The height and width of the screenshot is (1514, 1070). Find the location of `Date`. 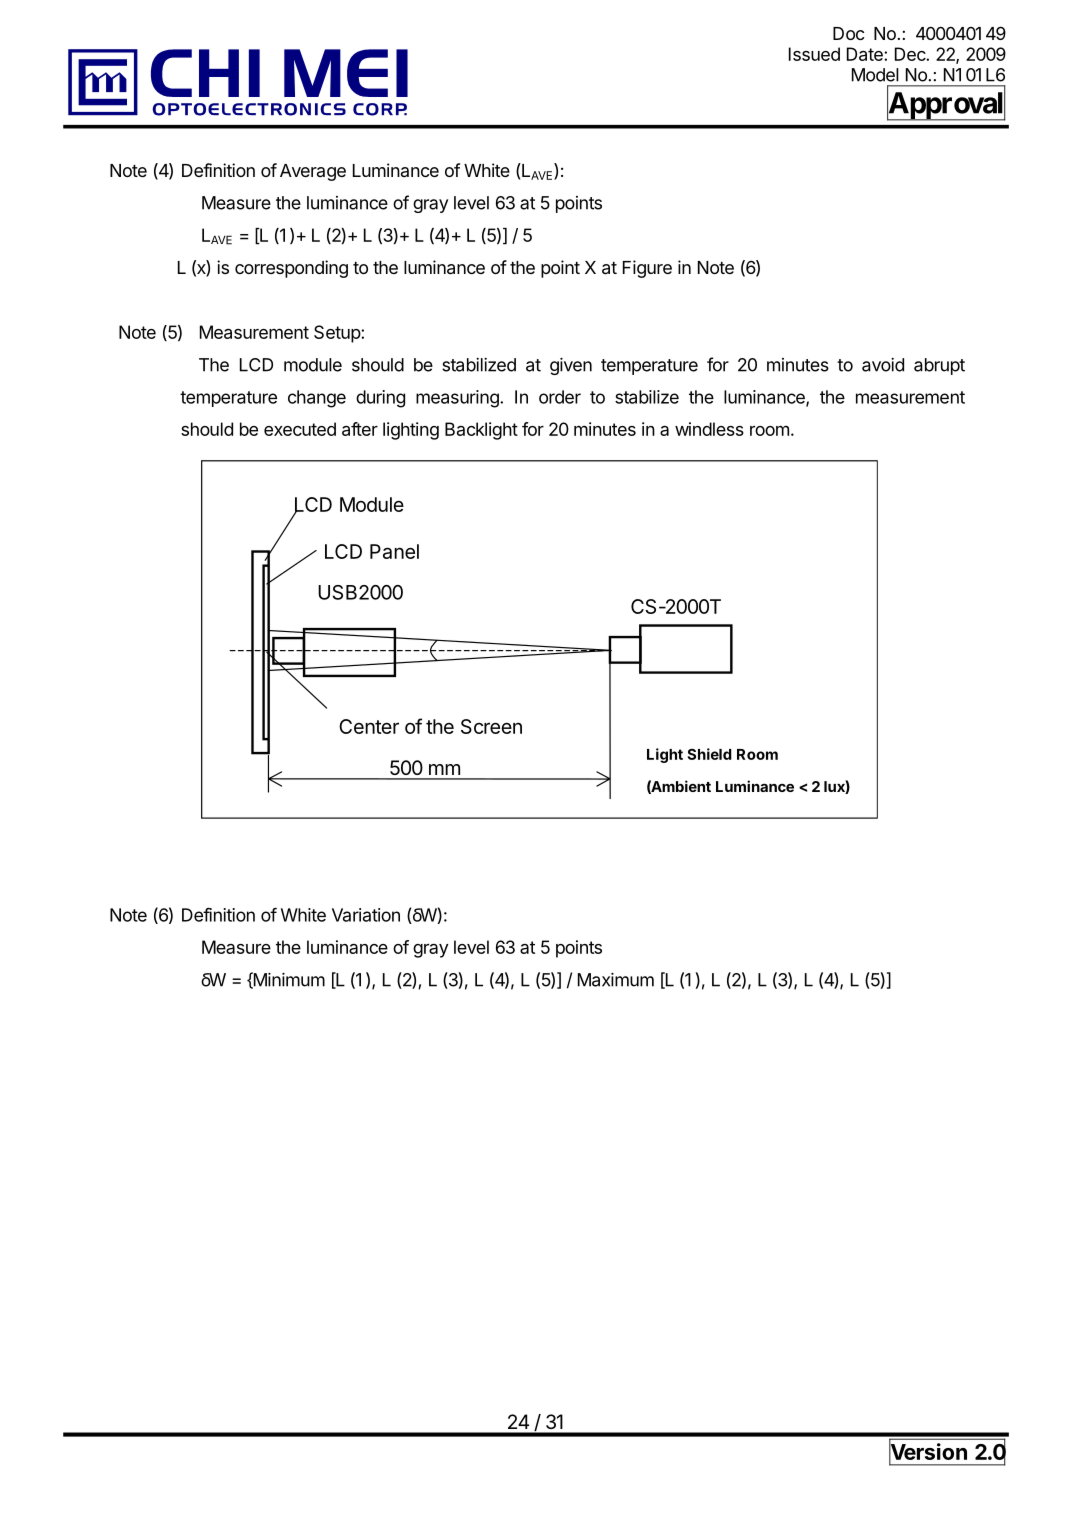

Date is located at coordinates (866, 54).
